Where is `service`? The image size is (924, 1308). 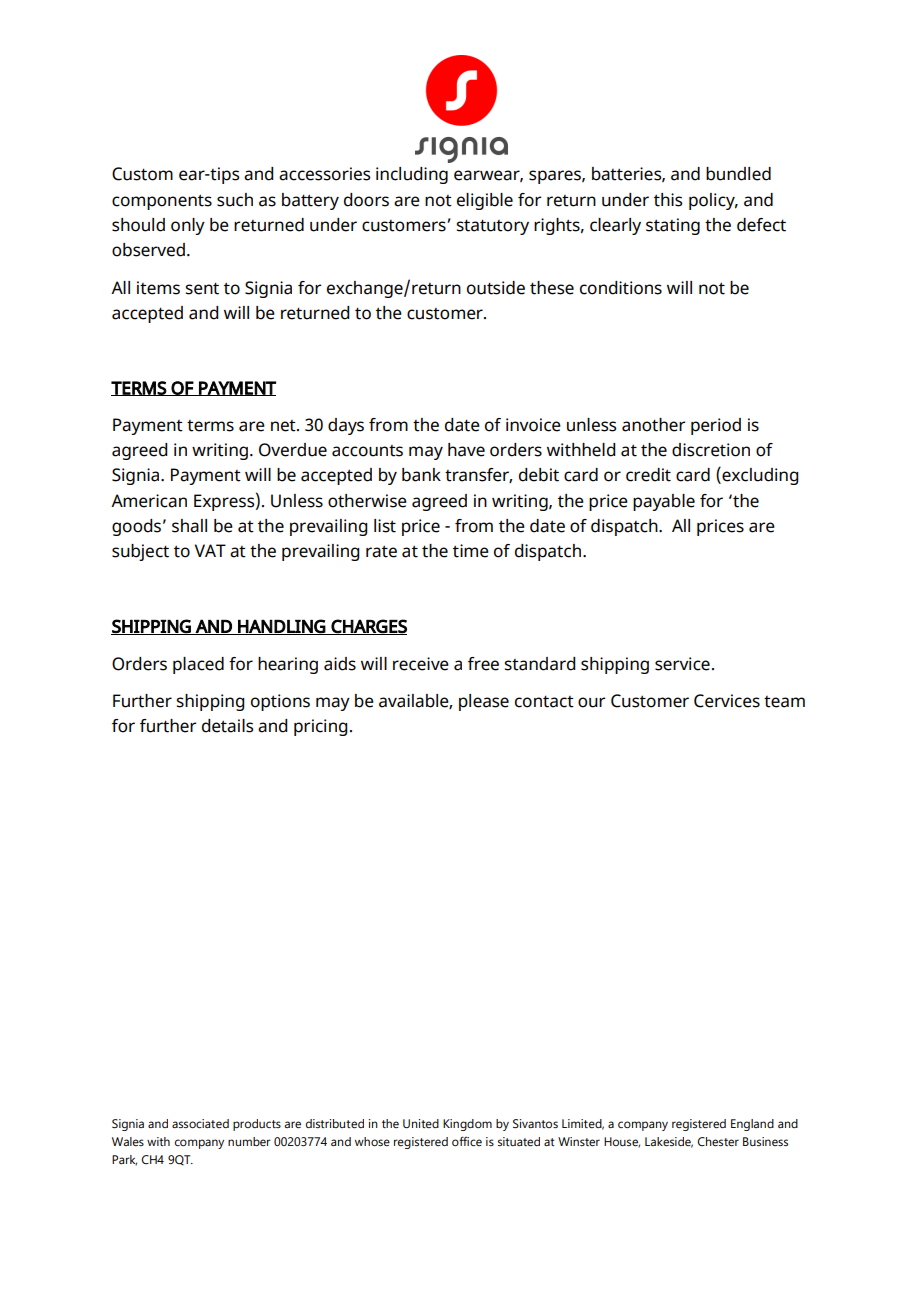
service is located at coordinates (682, 664).
